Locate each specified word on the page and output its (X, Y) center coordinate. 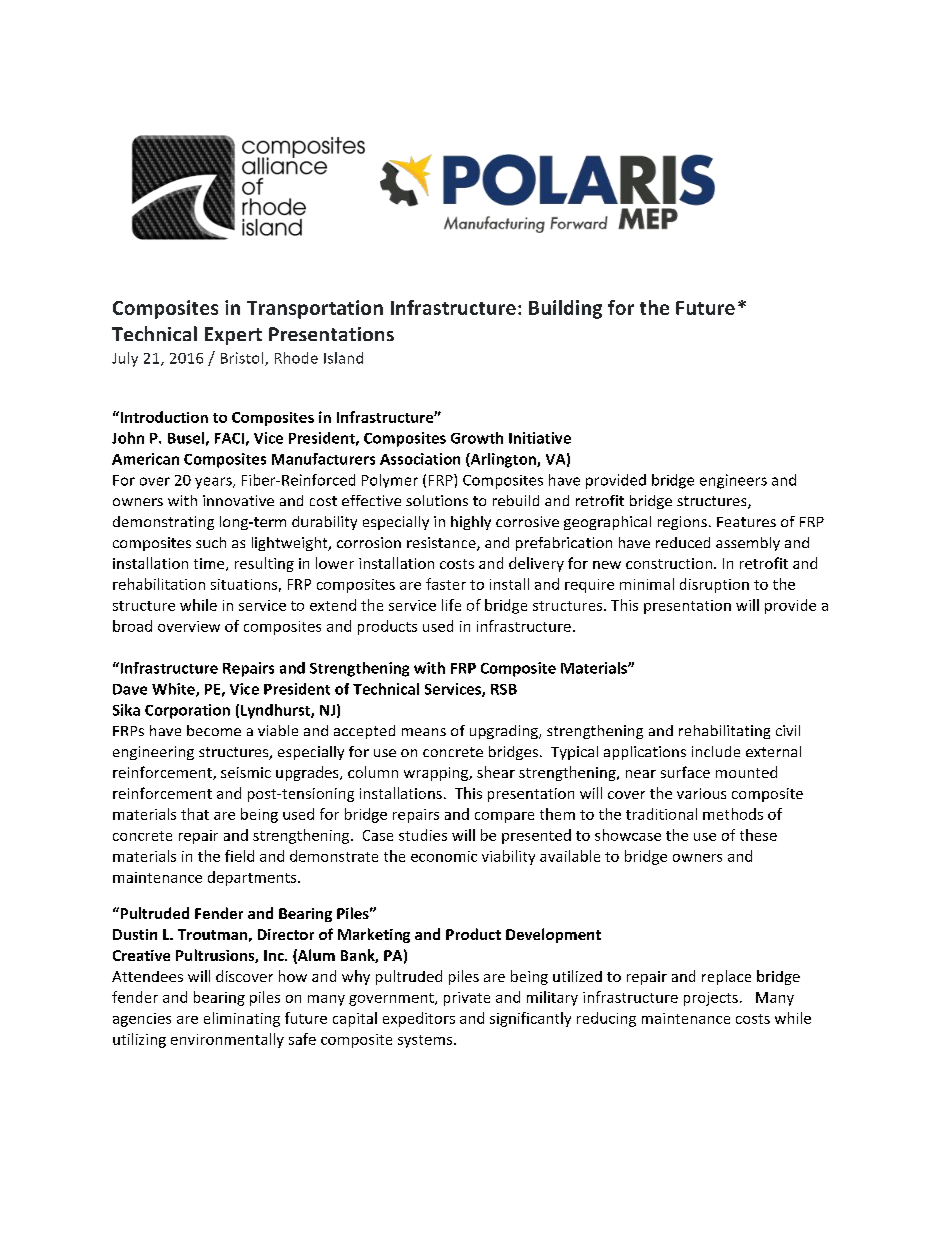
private (467, 999)
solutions (437, 500)
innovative (238, 500)
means (424, 732)
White (174, 690)
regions (682, 523)
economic (444, 856)
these (758, 835)
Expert (233, 336)
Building (565, 309)
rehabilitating (724, 732)
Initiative (540, 438)
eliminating (242, 1019)
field (239, 856)
